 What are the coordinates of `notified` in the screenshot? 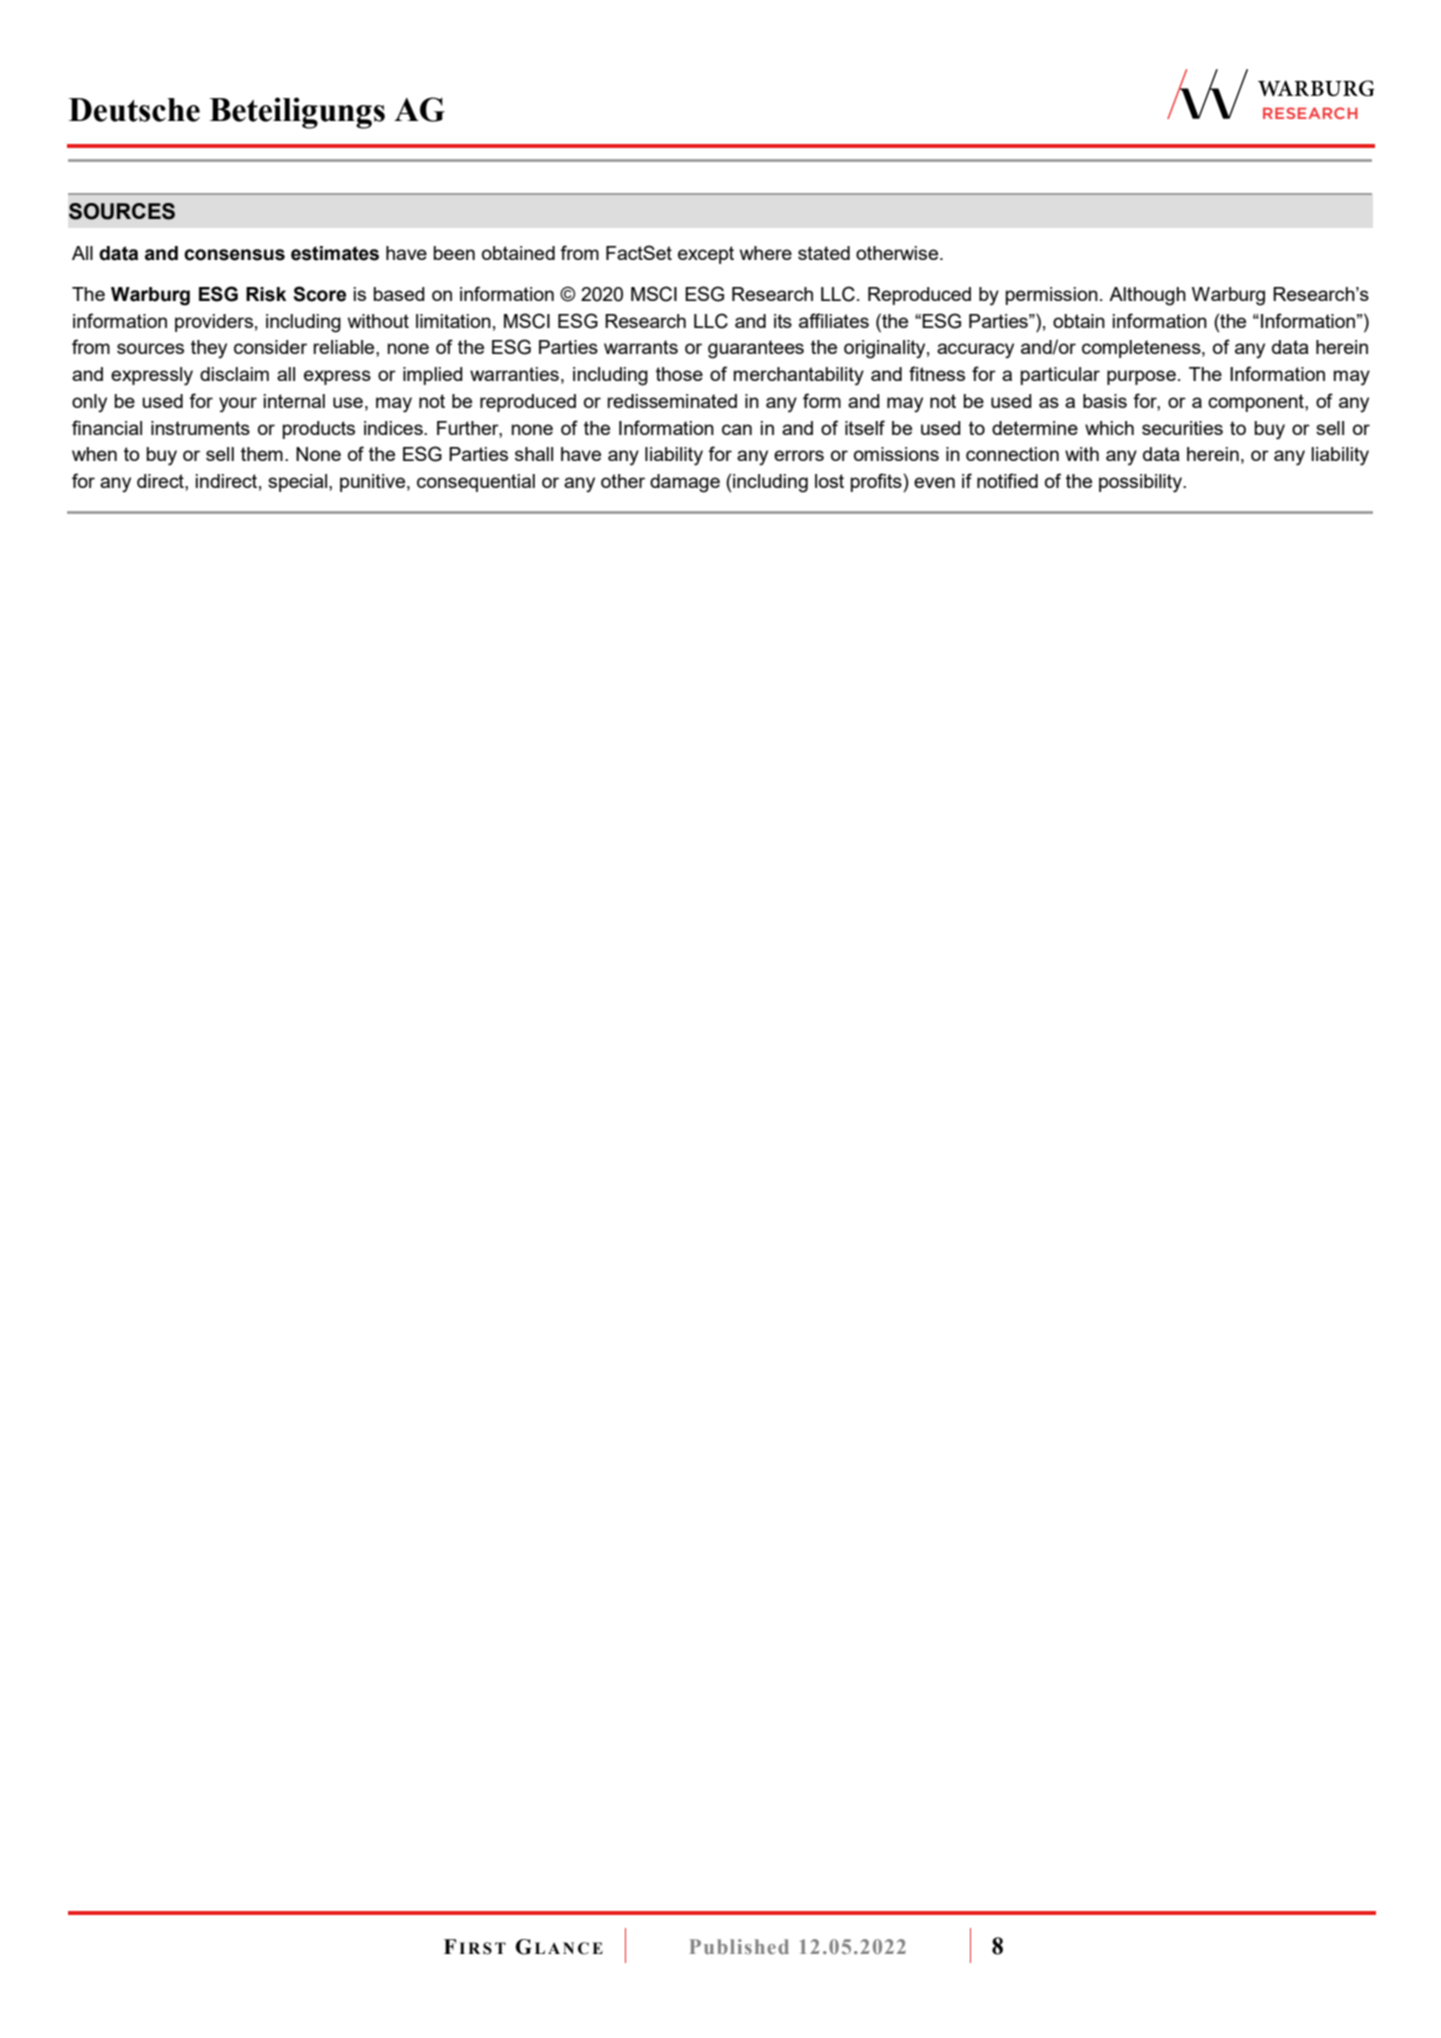 It's located at (1007, 480).
